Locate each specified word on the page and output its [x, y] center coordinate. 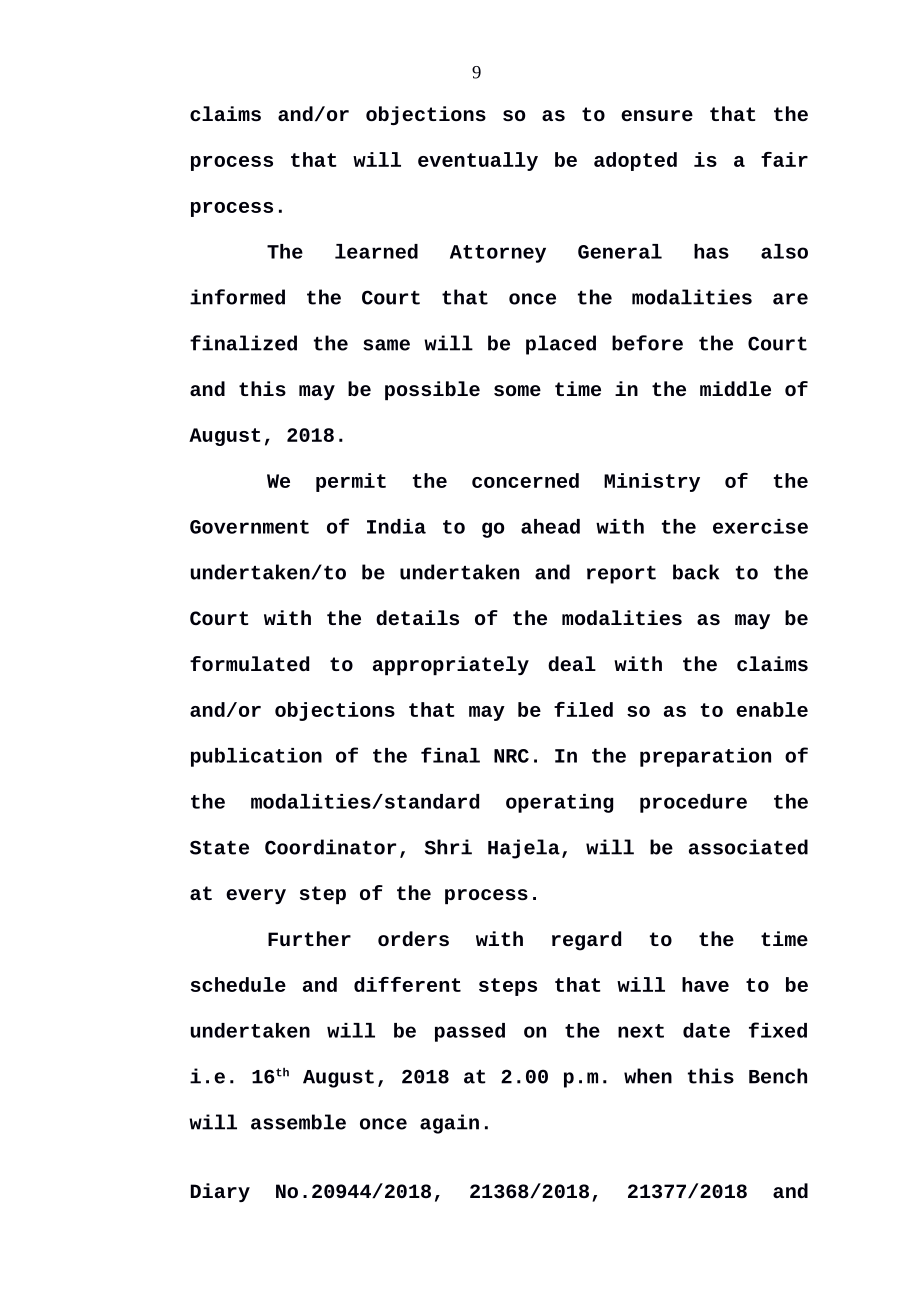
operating [560, 803]
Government [249, 527]
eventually [478, 161]
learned [376, 251]
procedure [693, 803]
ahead [550, 526]
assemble [298, 1122]
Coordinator [330, 847]
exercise [760, 526]
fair [784, 159]
